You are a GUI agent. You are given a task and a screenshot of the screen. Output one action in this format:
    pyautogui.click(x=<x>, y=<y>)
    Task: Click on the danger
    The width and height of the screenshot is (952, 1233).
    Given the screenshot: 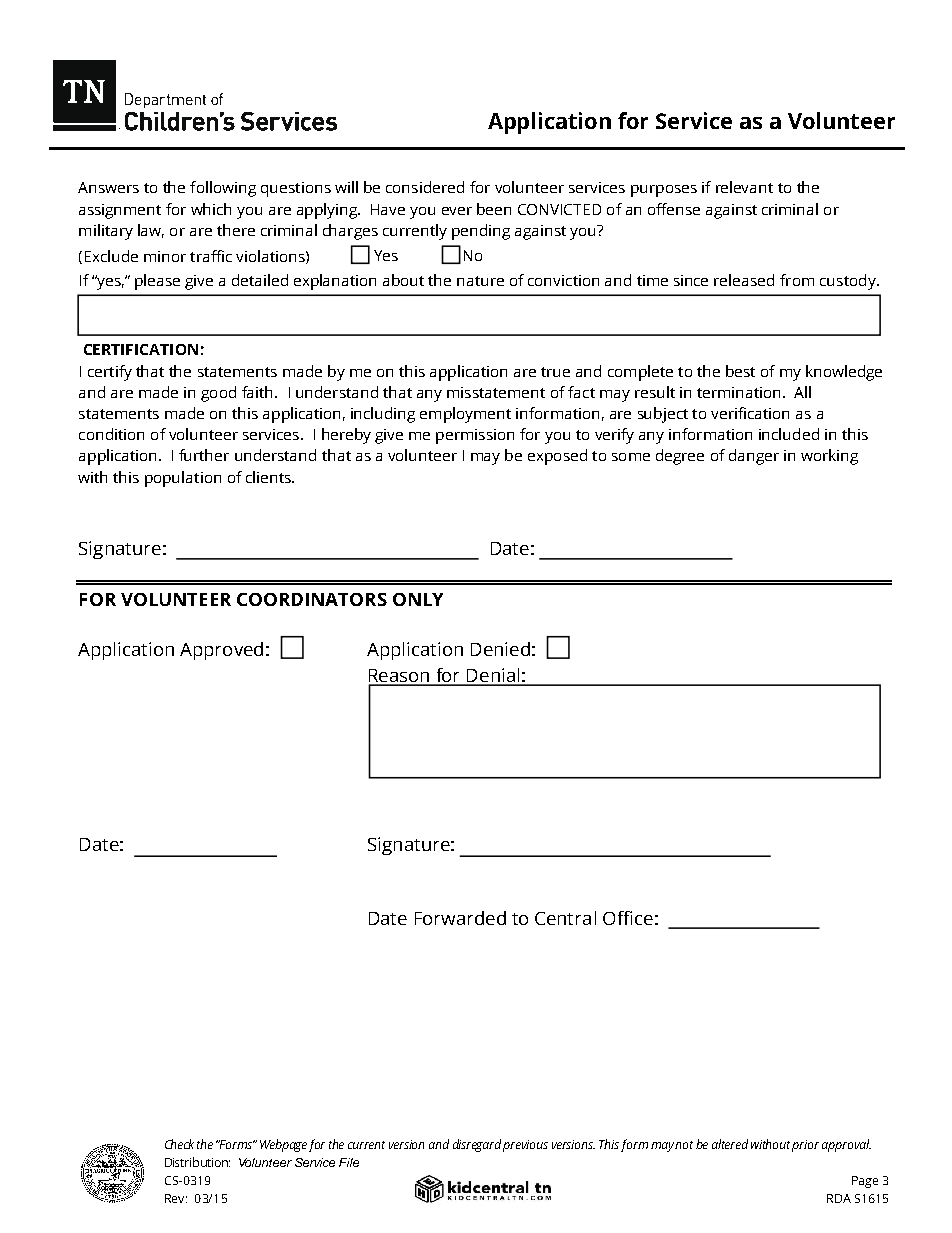 What is the action you would take?
    pyautogui.click(x=754, y=457)
